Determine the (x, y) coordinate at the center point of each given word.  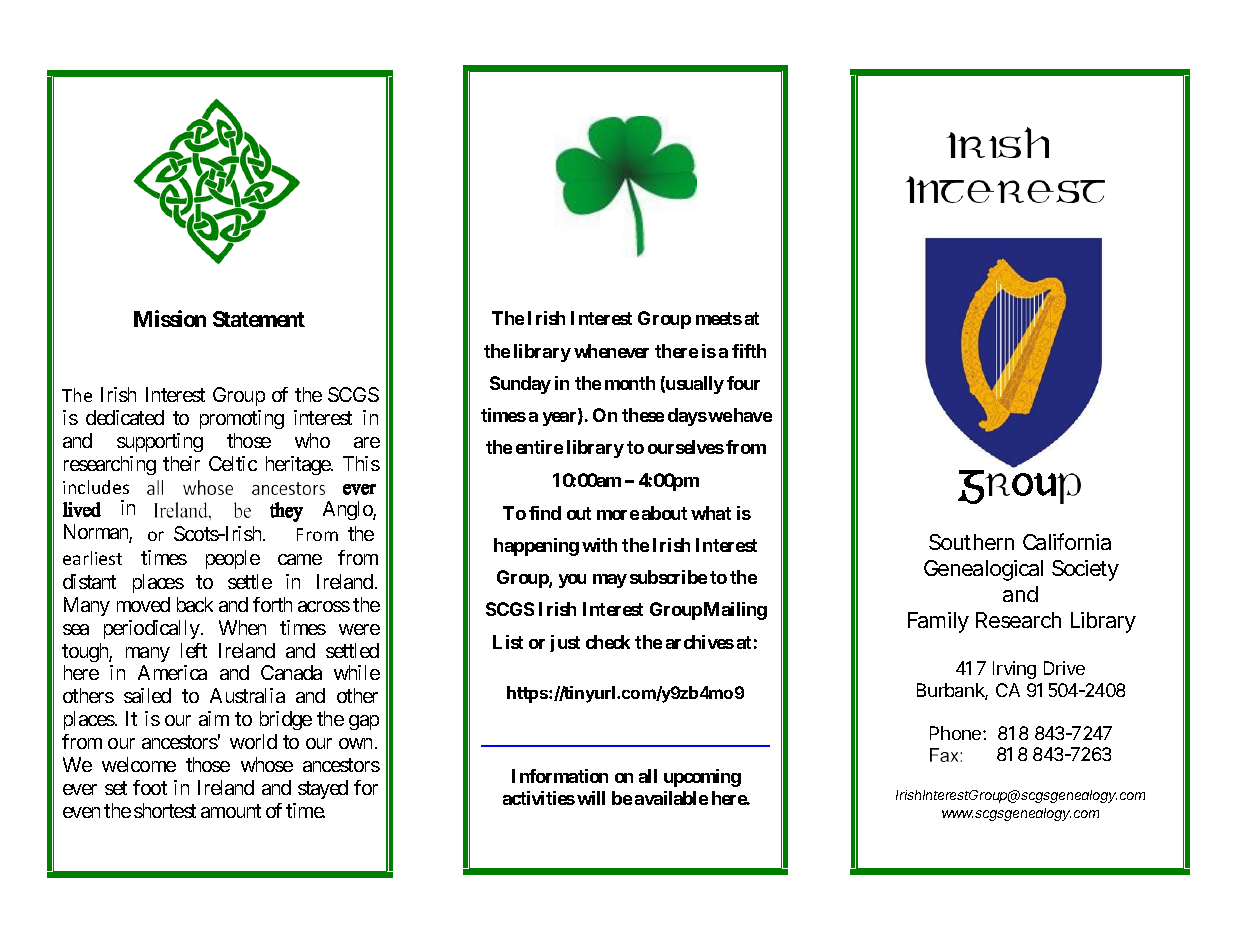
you (572, 581)
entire (539, 447)
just (565, 643)
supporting (160, 442)
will (591, 798)
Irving (1014, 670)
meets (719, 318)
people (233, 559)
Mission (170, 318)
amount (231, 811)
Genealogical (983, 570)
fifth (749, 351)
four (743, 383)
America (172, 672)
